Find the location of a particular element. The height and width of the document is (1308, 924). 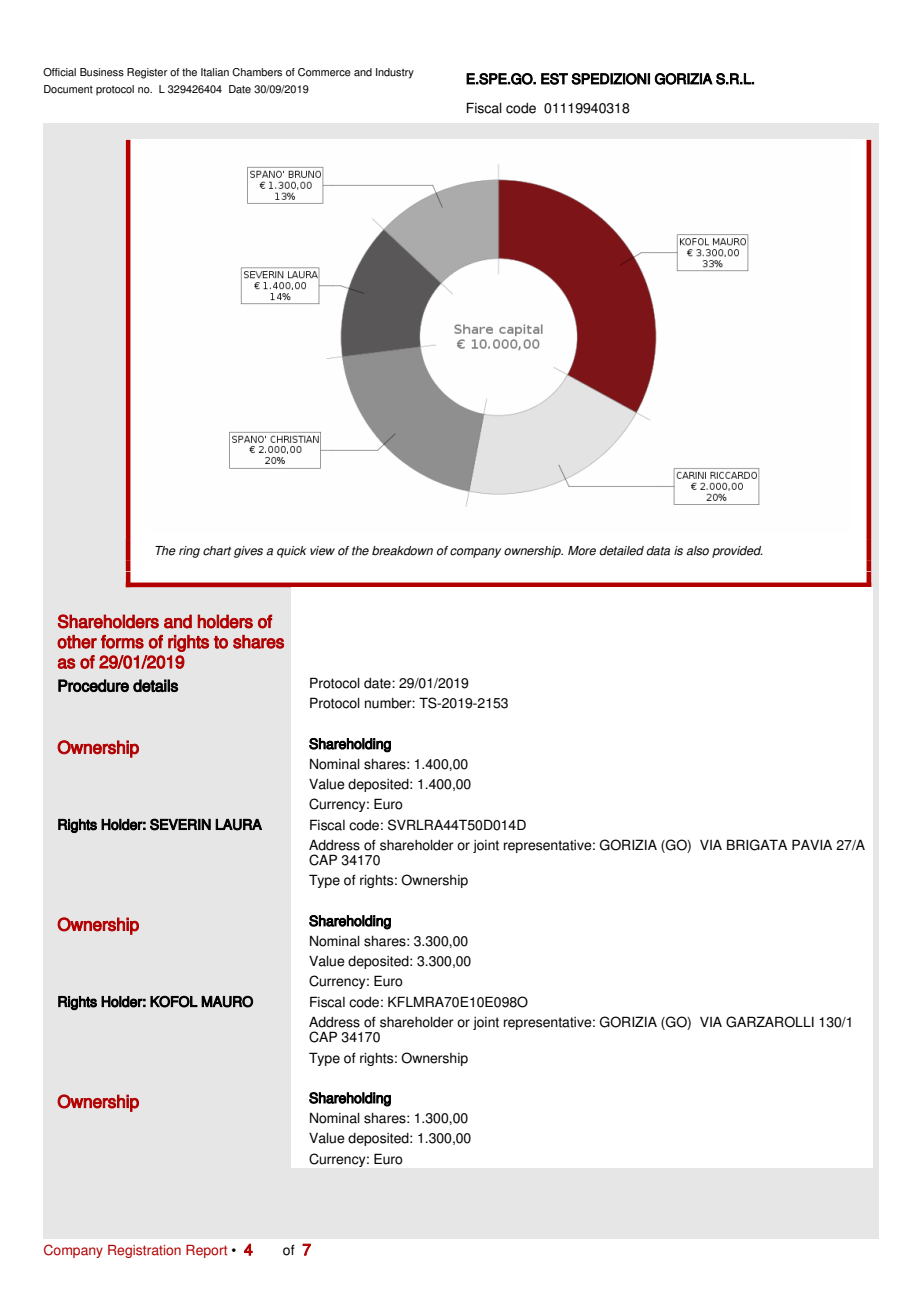

Industry is located at coordinates (395, 73).
